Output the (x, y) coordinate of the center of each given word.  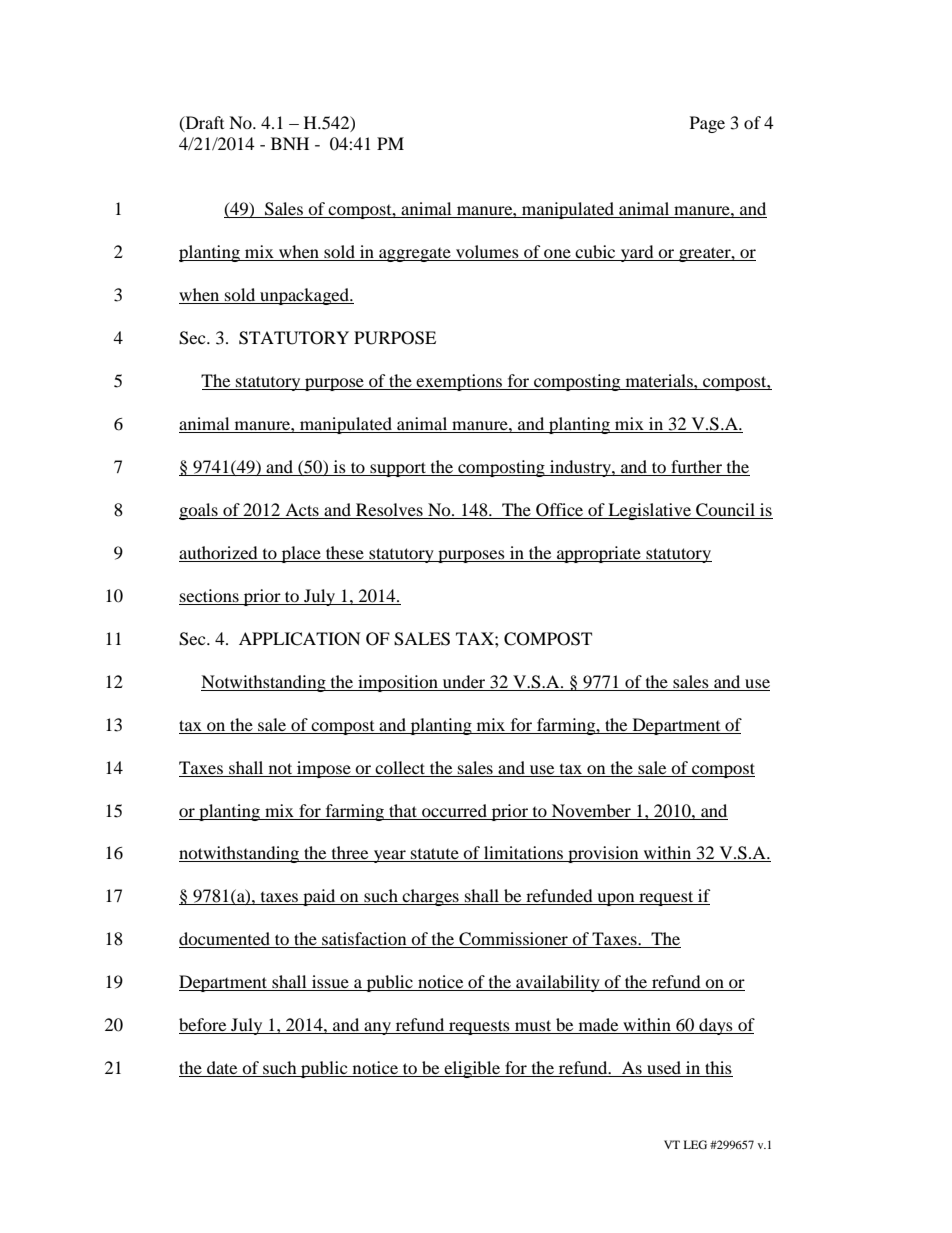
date (222, 1069)
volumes (487, 253)
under (464, 681)
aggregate (415, 255)
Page (707, 124)
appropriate (599, 554)
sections (209, 595)
